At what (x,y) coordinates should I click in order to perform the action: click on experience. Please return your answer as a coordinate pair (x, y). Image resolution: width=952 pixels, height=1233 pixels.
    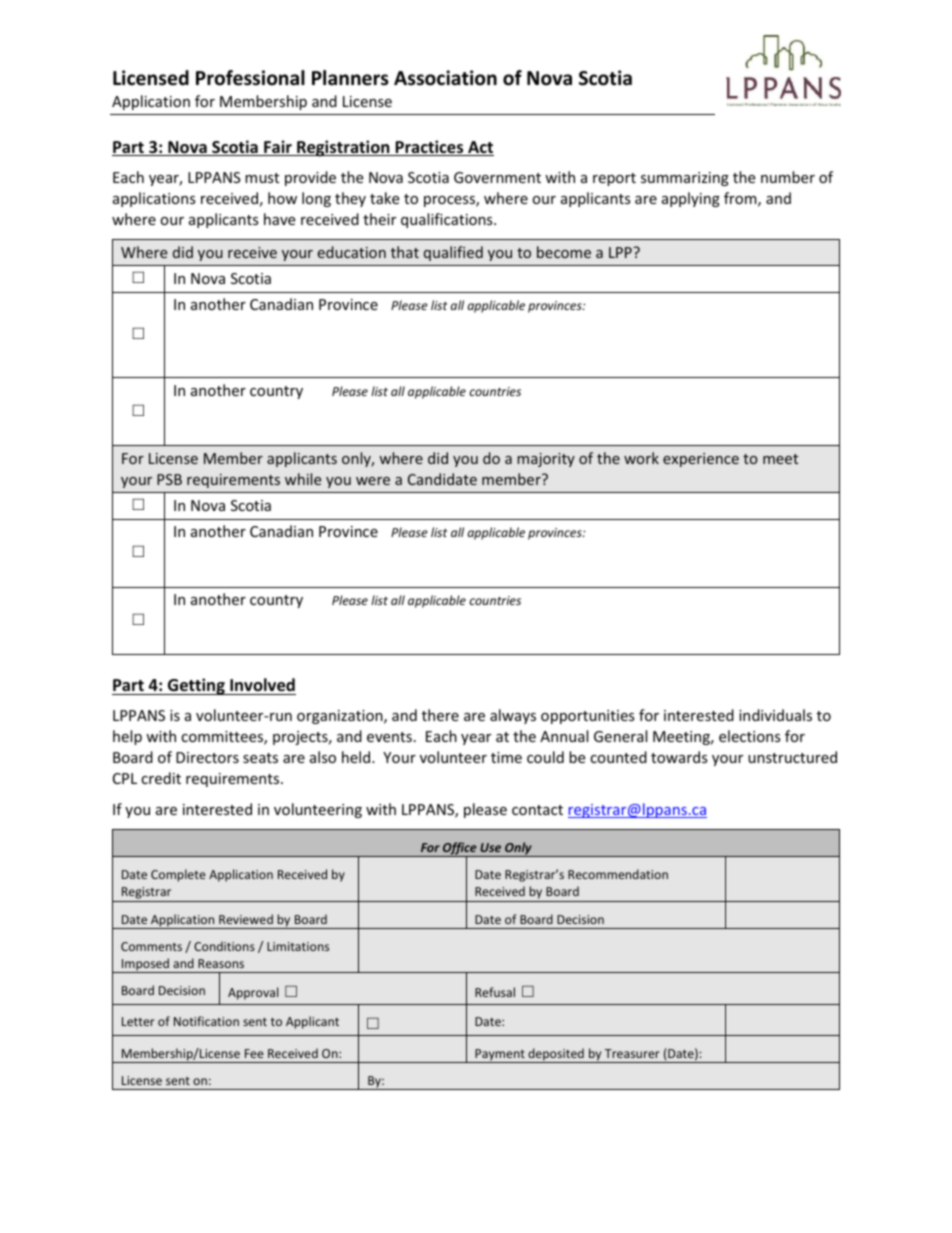
    Looking at the image, I should click on (701, 460).
